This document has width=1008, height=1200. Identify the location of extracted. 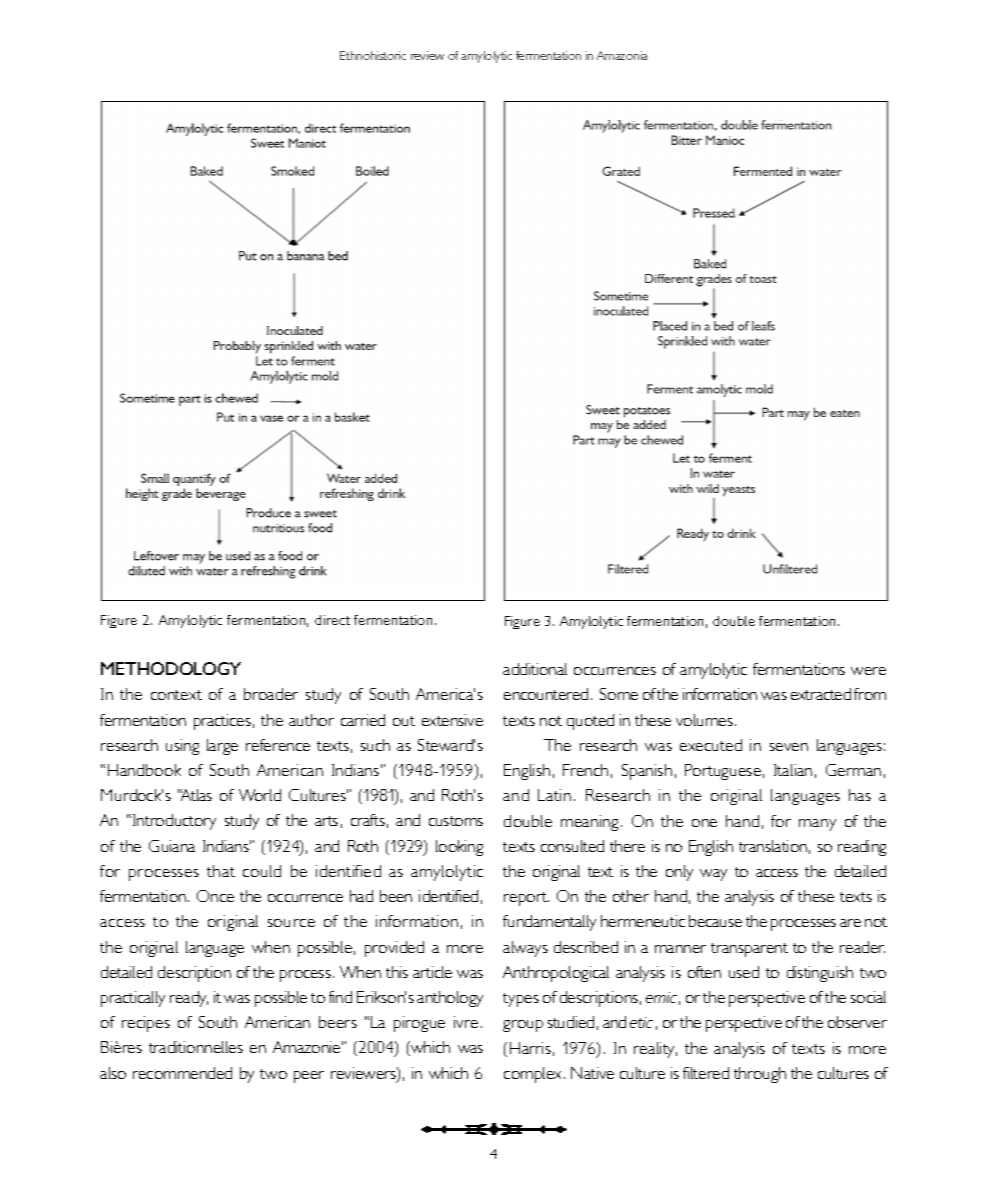
(821, 694).
